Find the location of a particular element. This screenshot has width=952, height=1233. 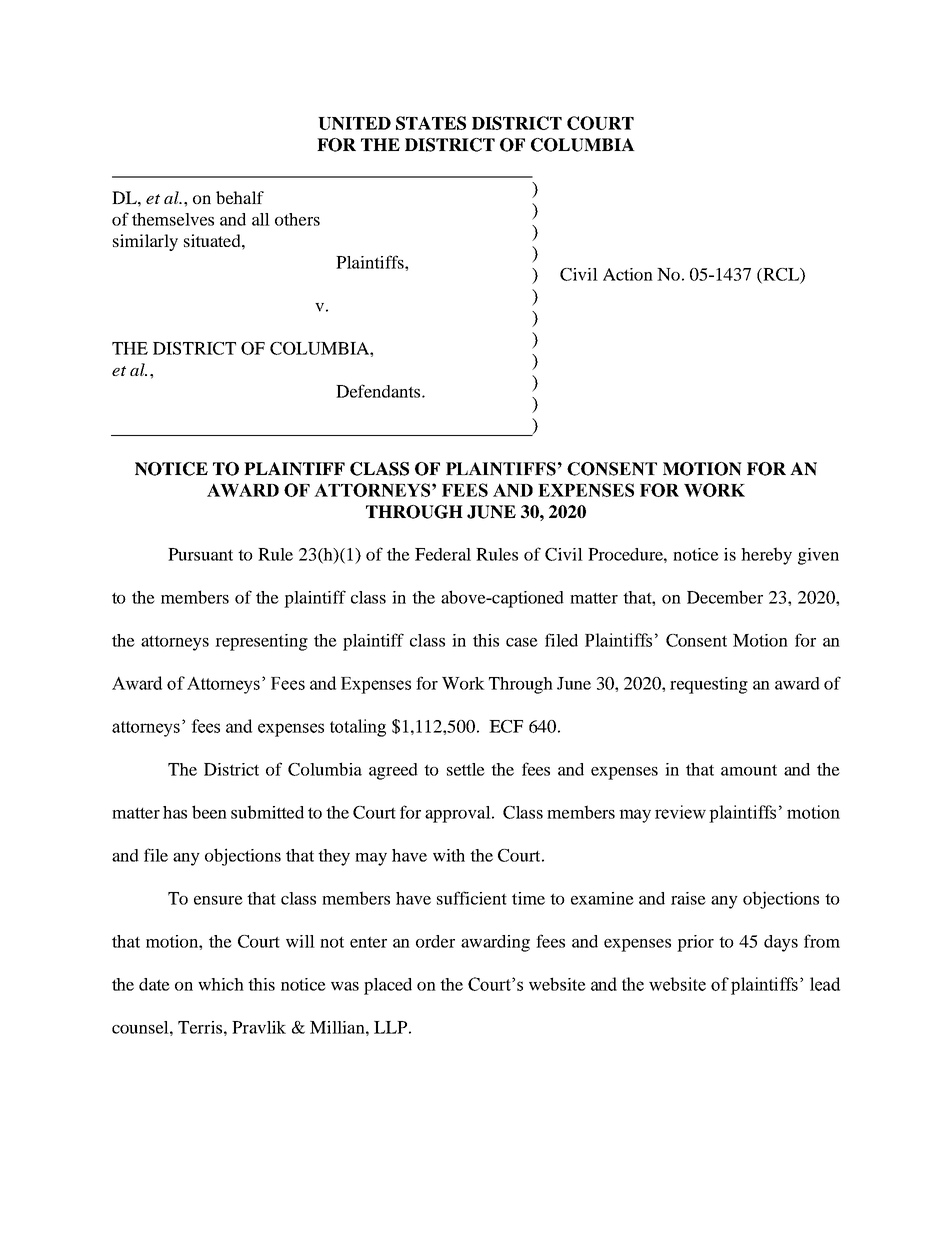

Federal is located at coordinates (443, 554).
